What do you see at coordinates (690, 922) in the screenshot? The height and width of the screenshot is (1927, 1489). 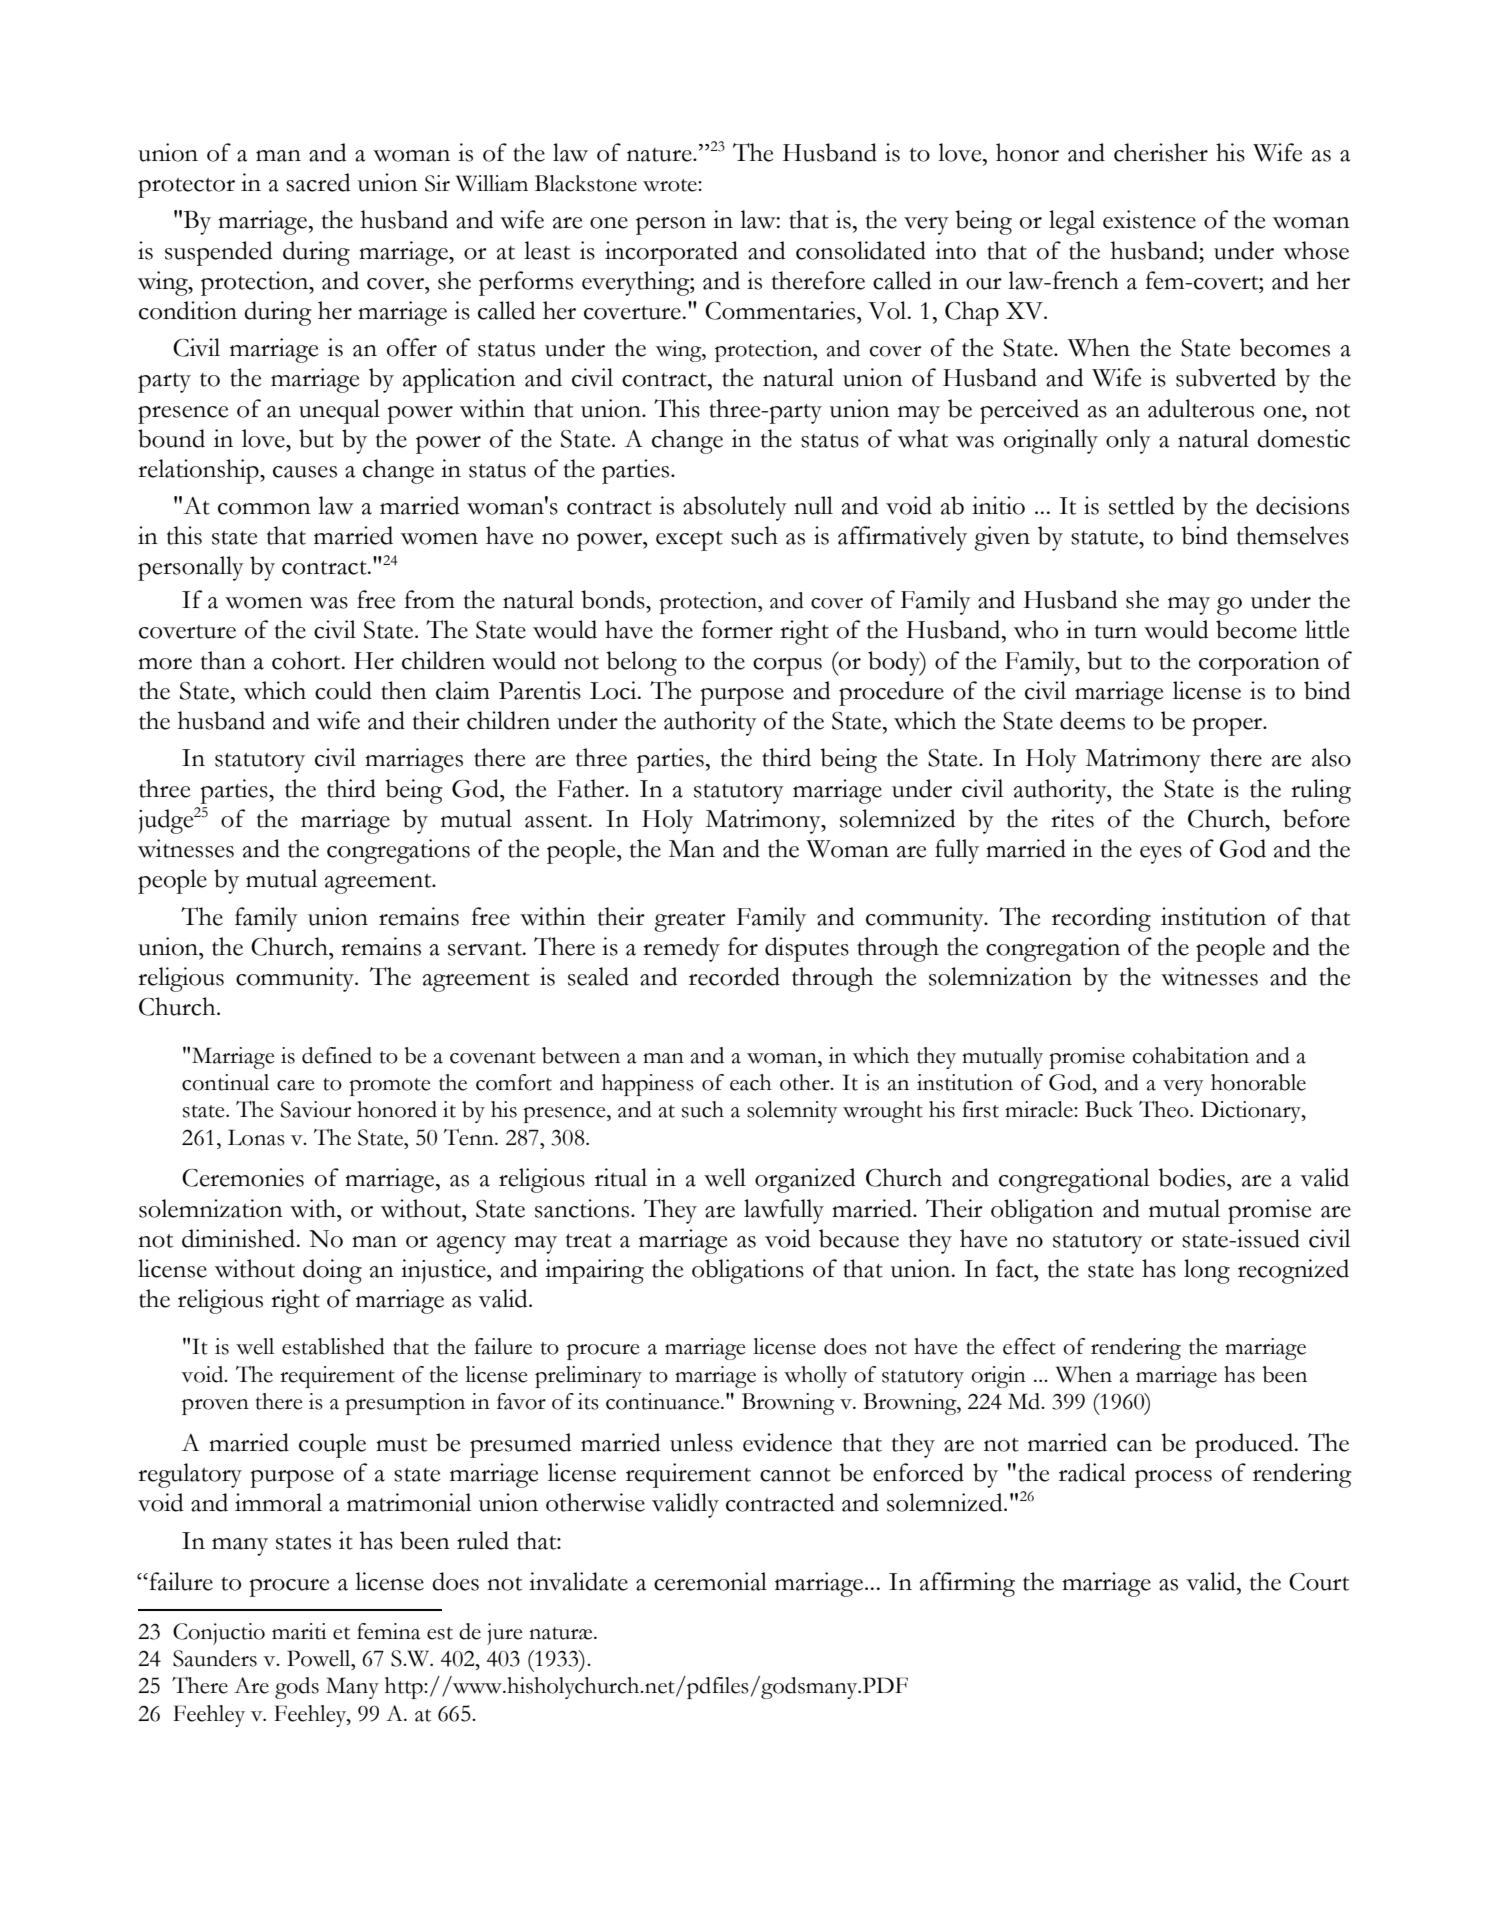 I see `greater` at bounding box center [690, 922].
